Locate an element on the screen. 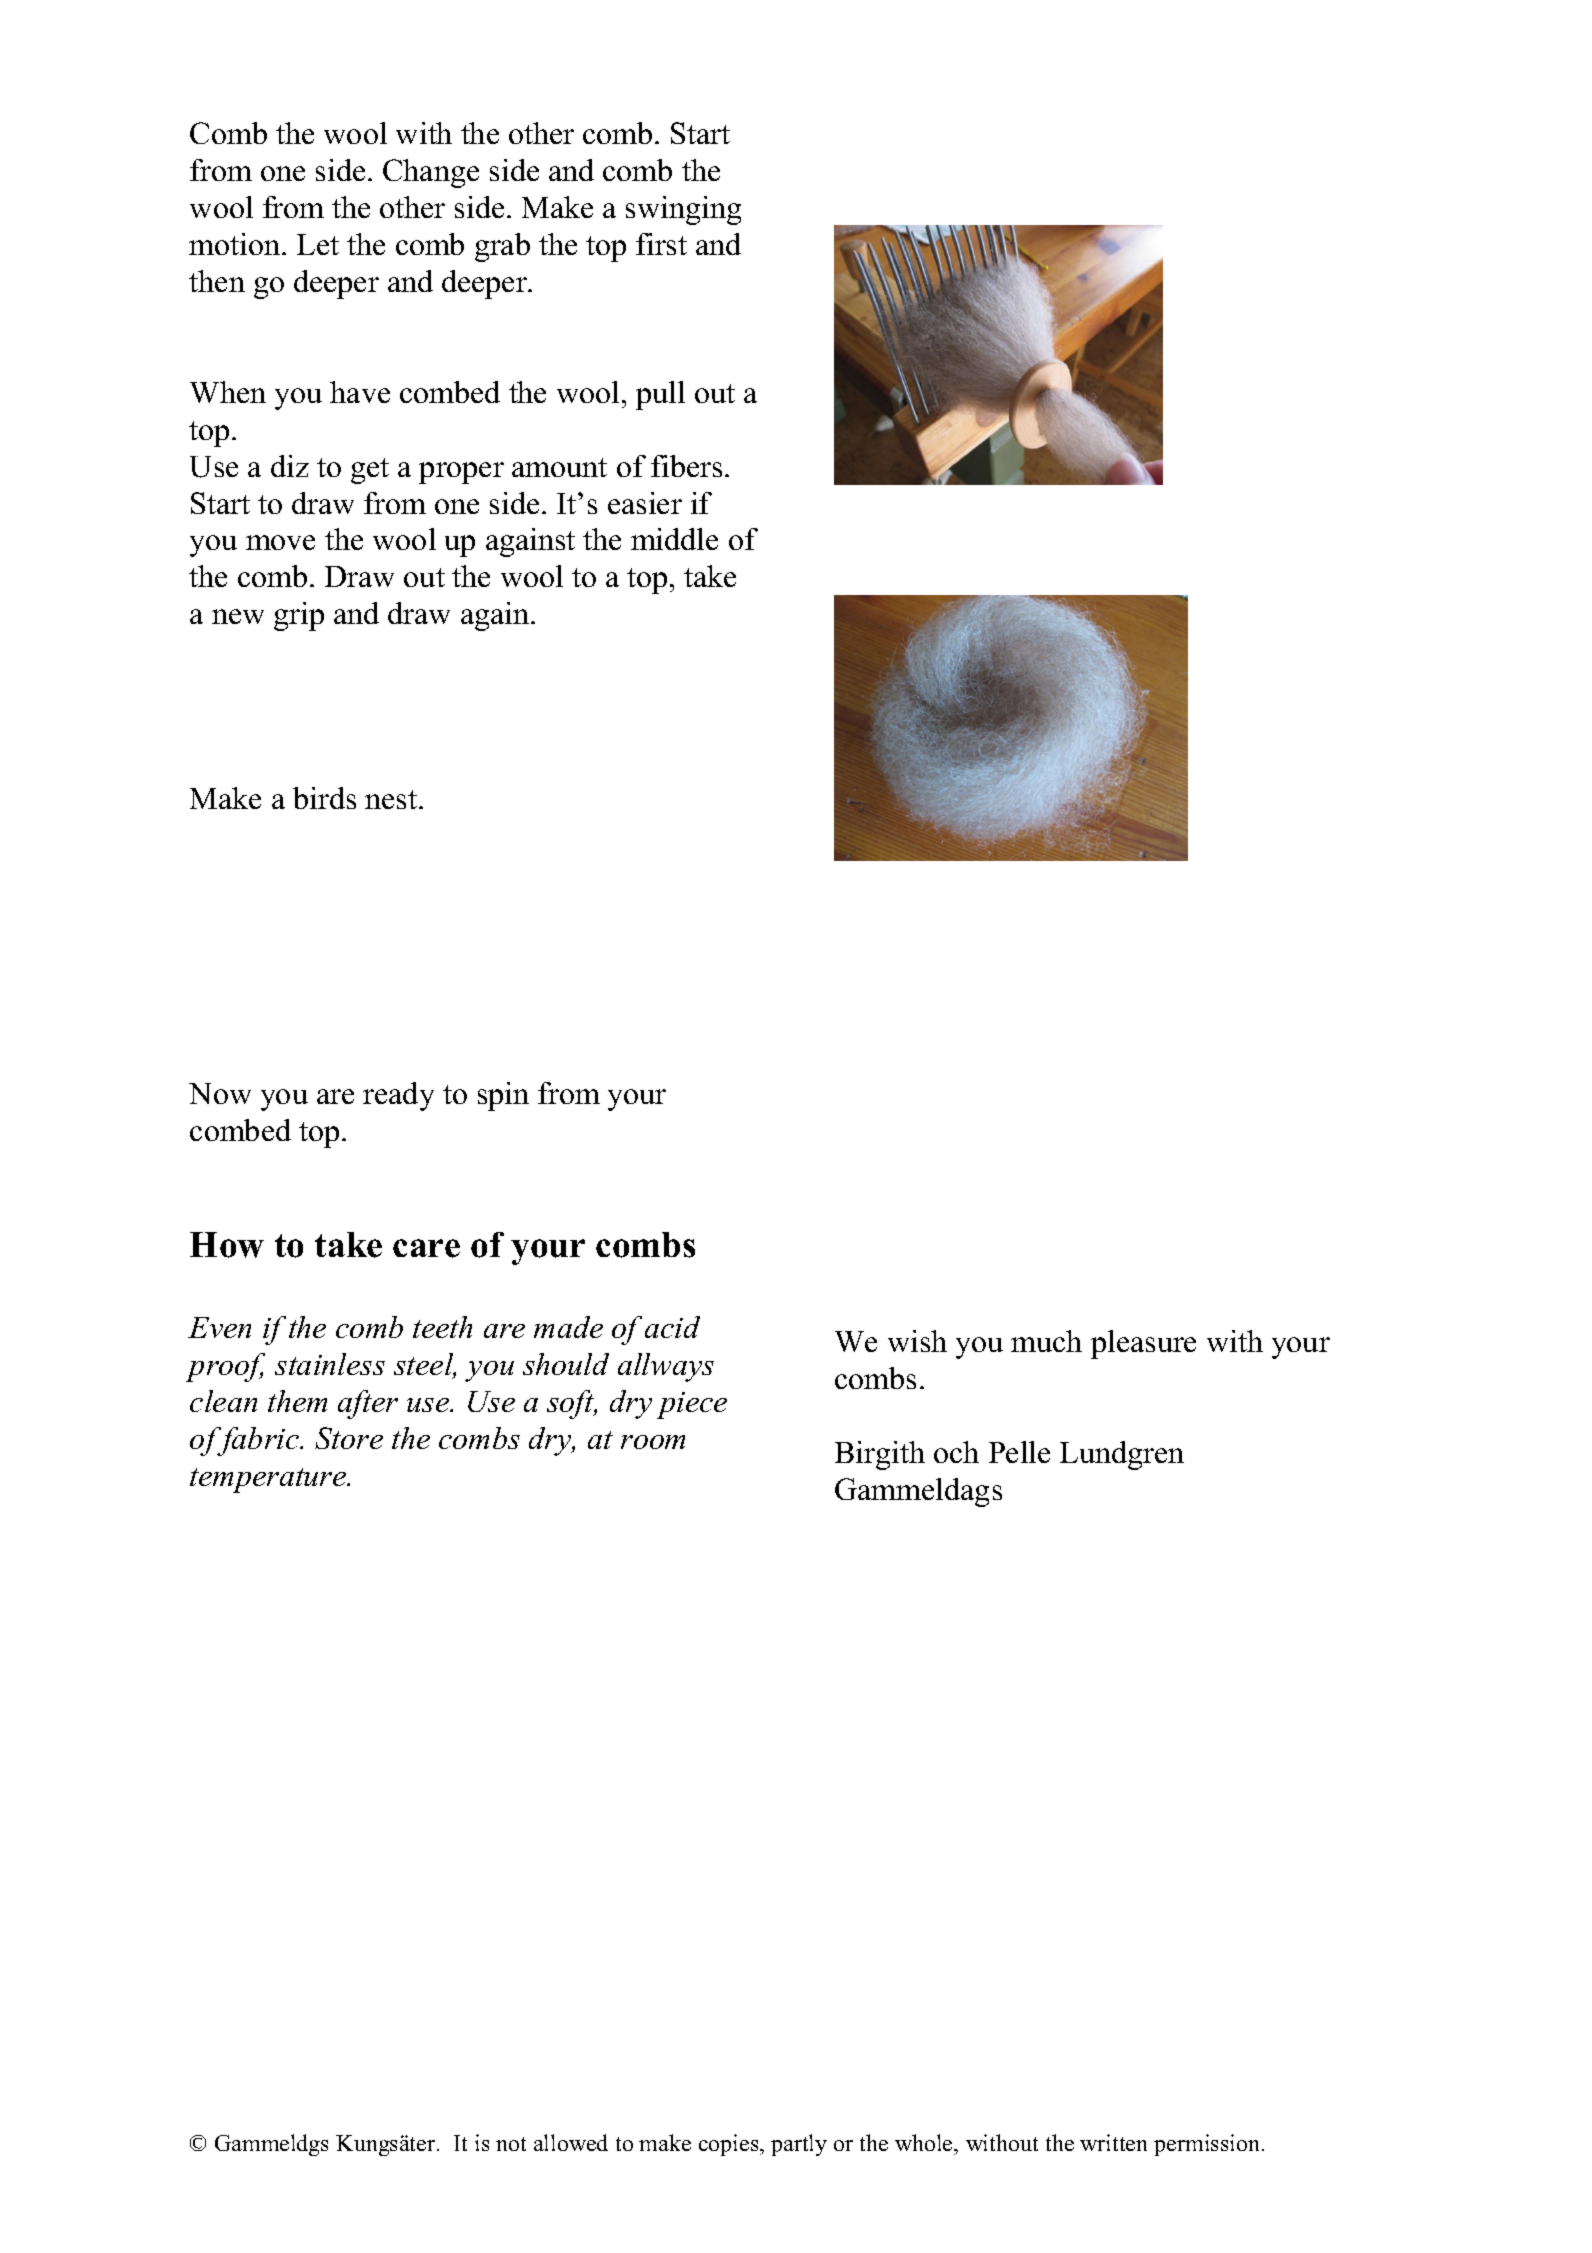 The height and width of the screenshot is (2253, 1592). swinging is located at coordinates (683, 210).
